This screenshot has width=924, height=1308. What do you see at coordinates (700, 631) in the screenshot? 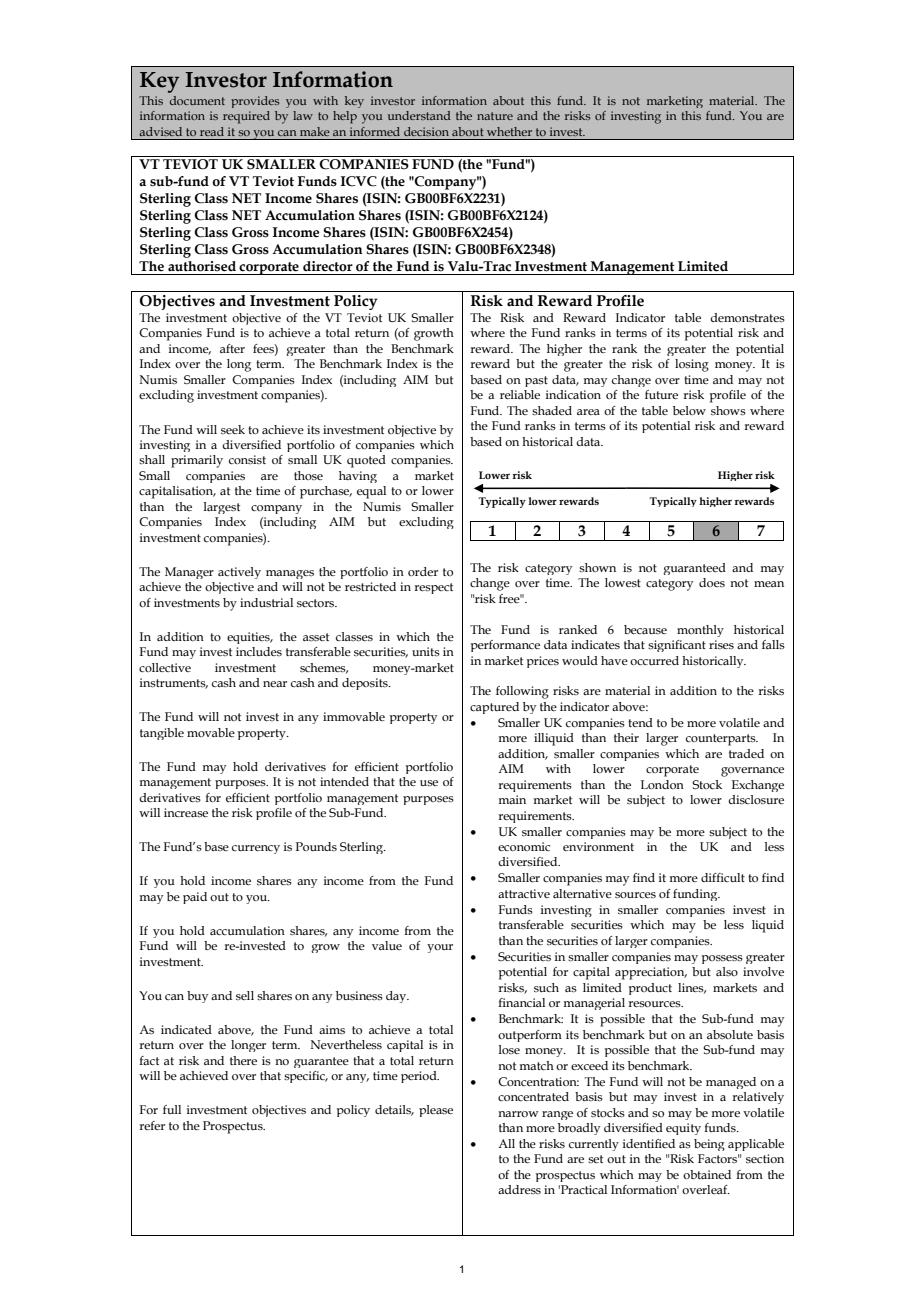
I see `monthly` at bounding box center [700, 631].
